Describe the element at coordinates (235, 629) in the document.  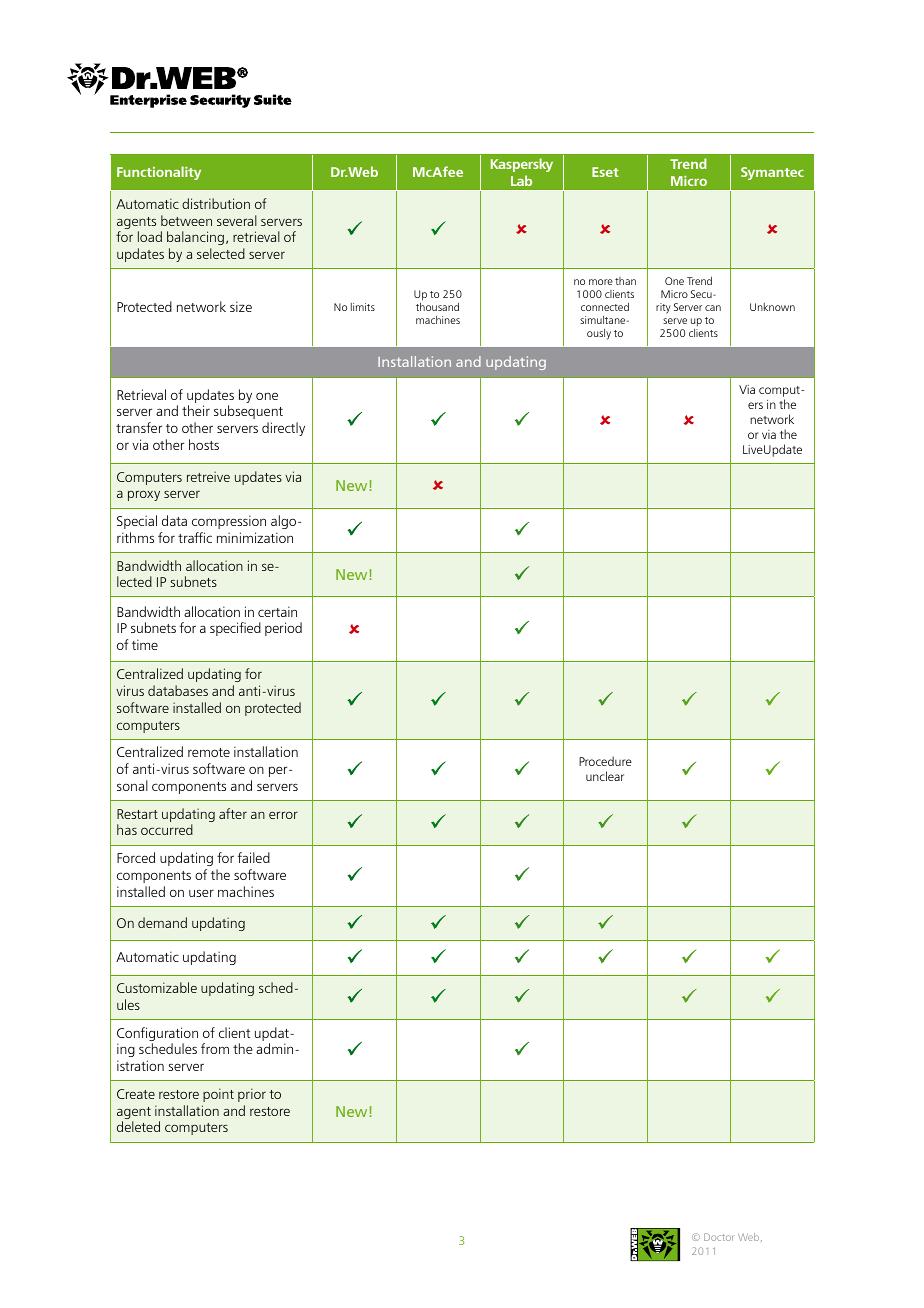
I see `specified` at that location.
